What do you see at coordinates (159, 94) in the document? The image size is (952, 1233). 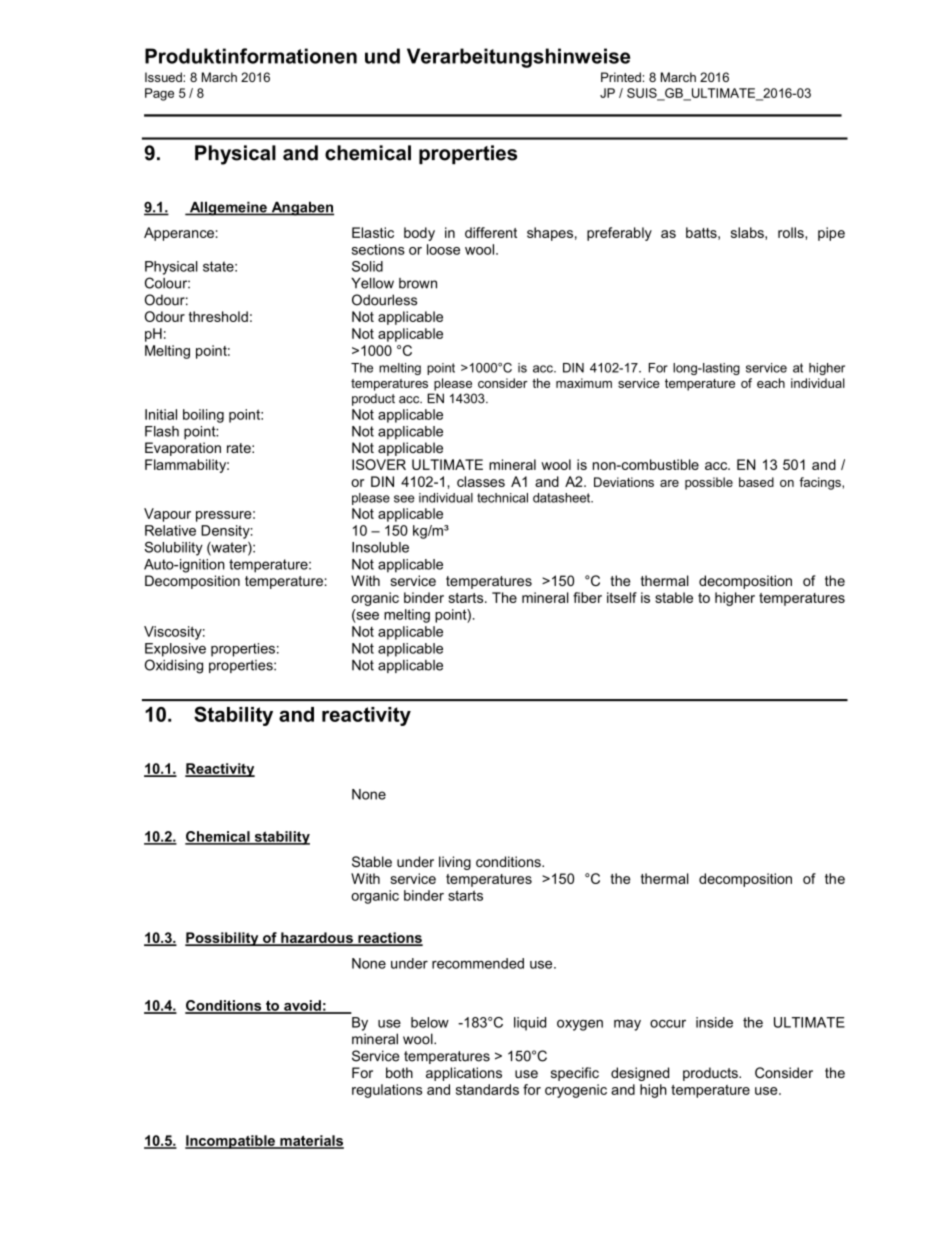 I see `Page` at bounding box center [159, 94].
